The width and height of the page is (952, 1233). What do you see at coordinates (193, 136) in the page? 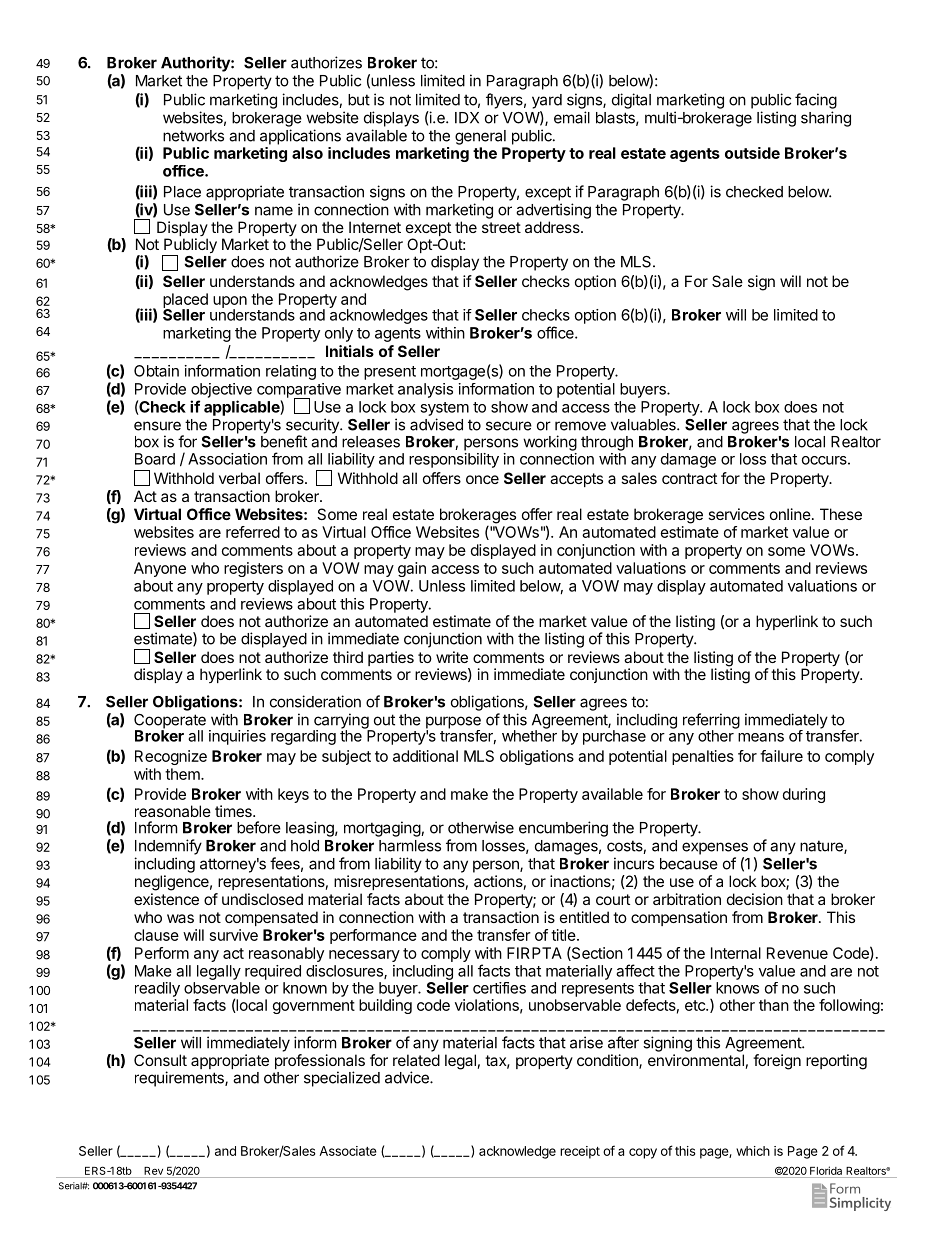
I see `networks` at bounding box center [193, 136].
